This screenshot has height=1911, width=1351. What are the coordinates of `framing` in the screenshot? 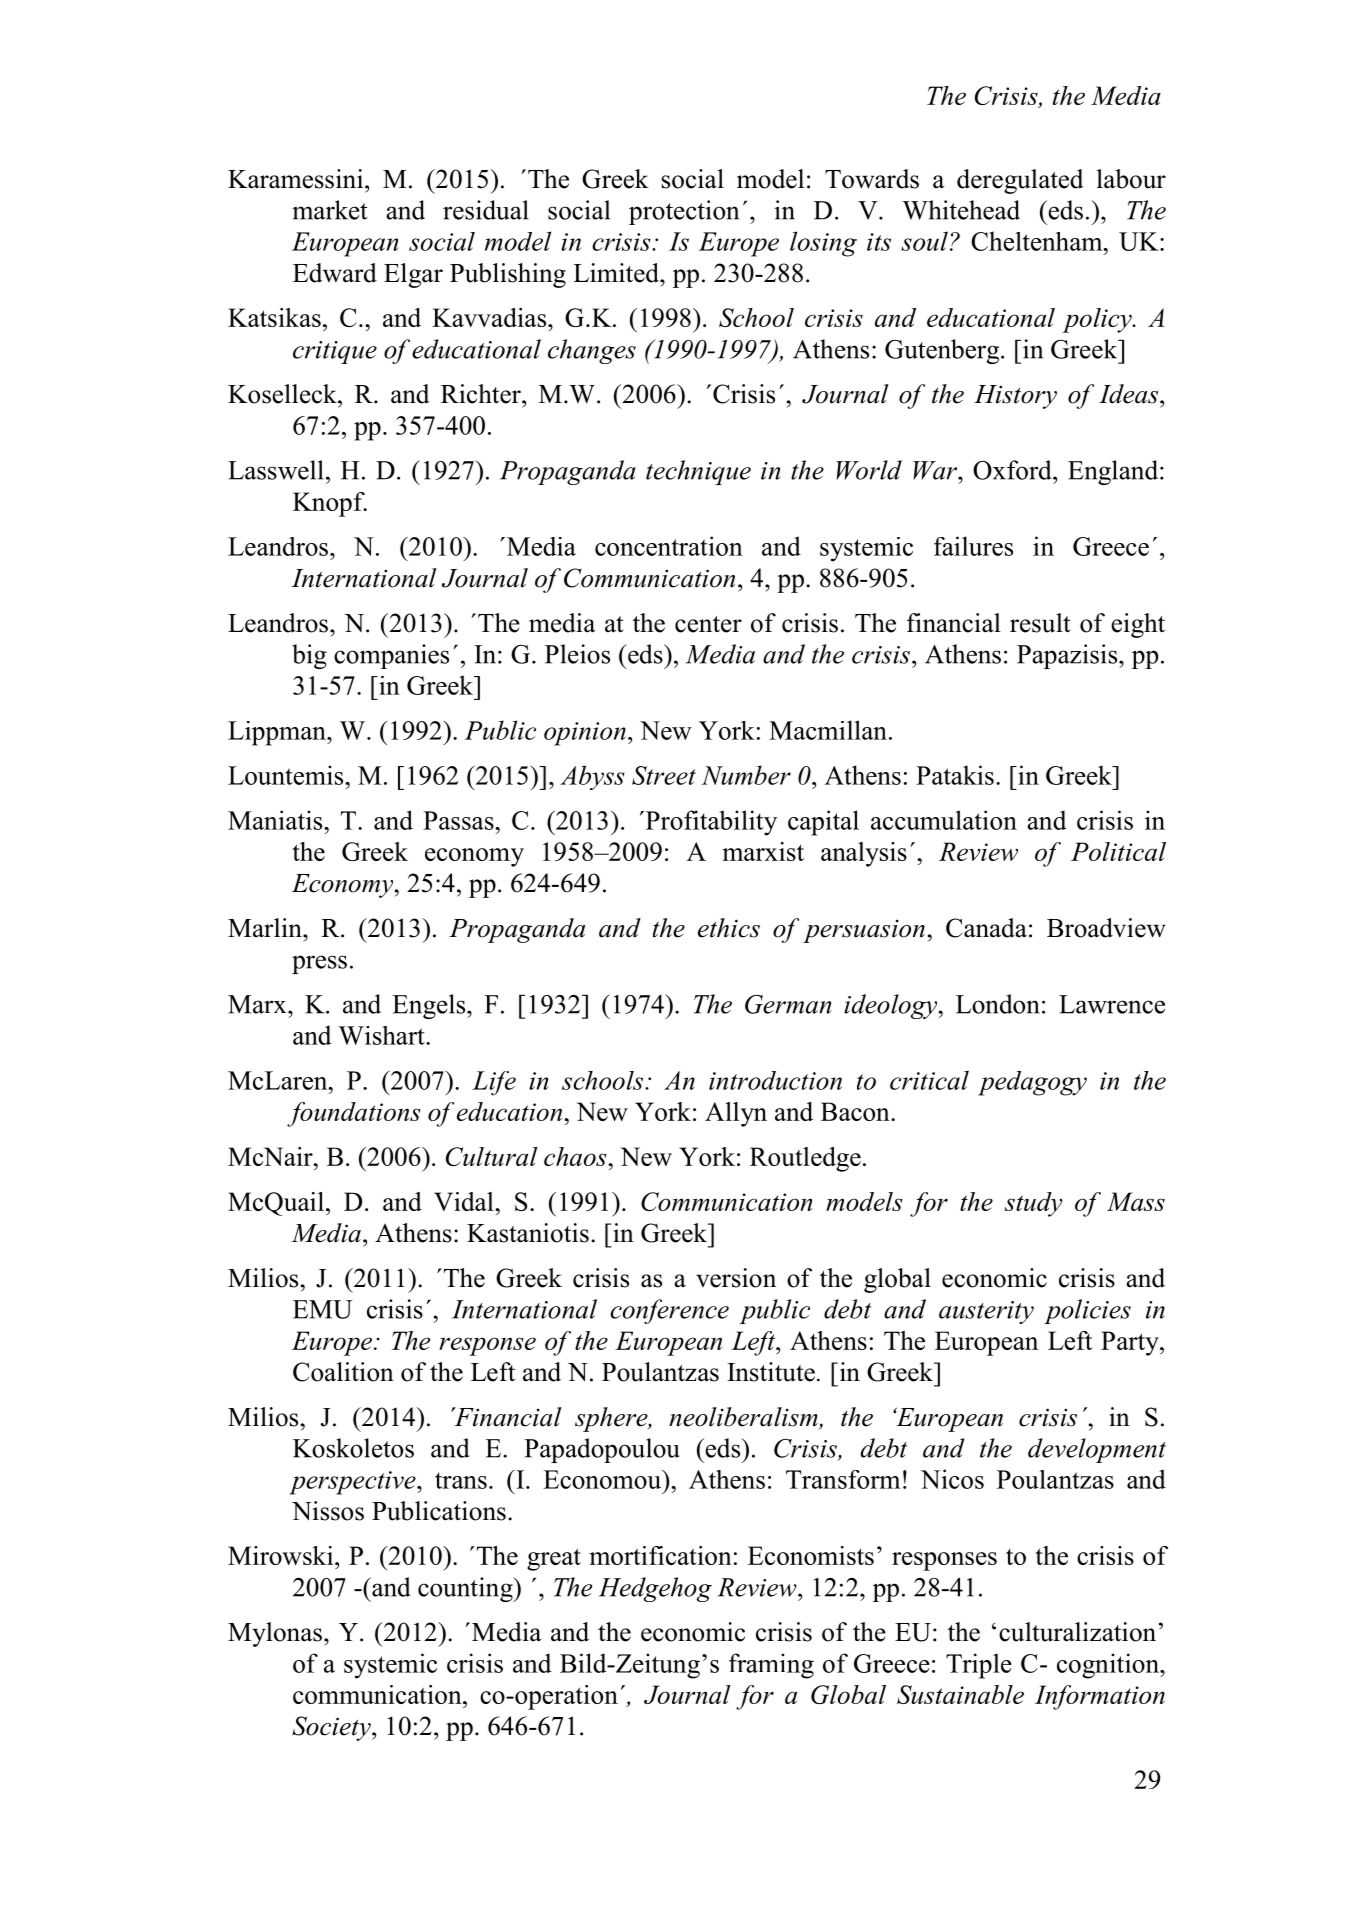 It's located at (771, 1666).
